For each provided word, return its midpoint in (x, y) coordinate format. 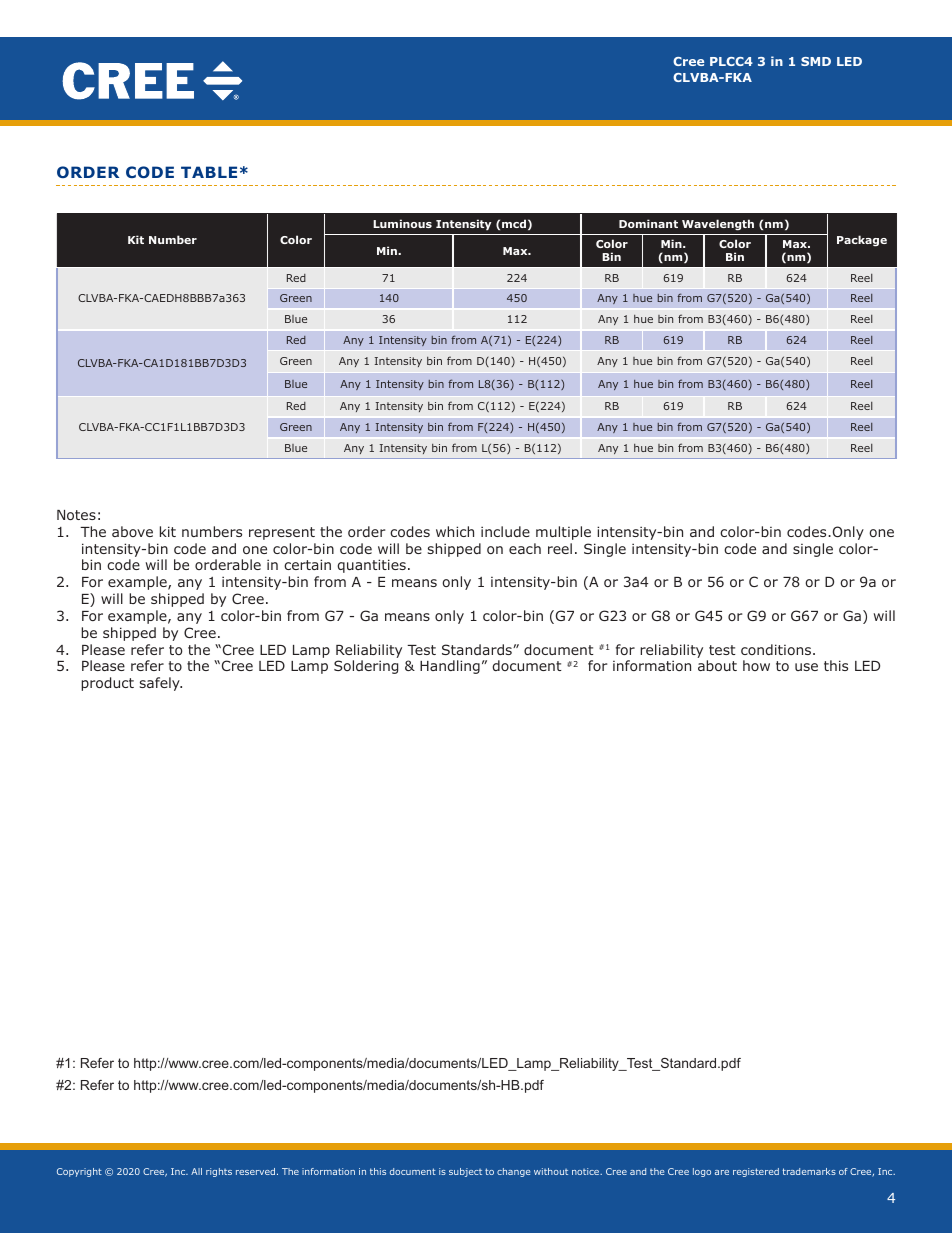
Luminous (402, 223)
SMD (816, 61)
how (756, 665)
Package (862, 241)
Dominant (648, 223)
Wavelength (718, 225)
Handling (450, 667)
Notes (76, 515)
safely (161, 684)
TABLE (209, 172)
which (455, 531)
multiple (563, 533)
